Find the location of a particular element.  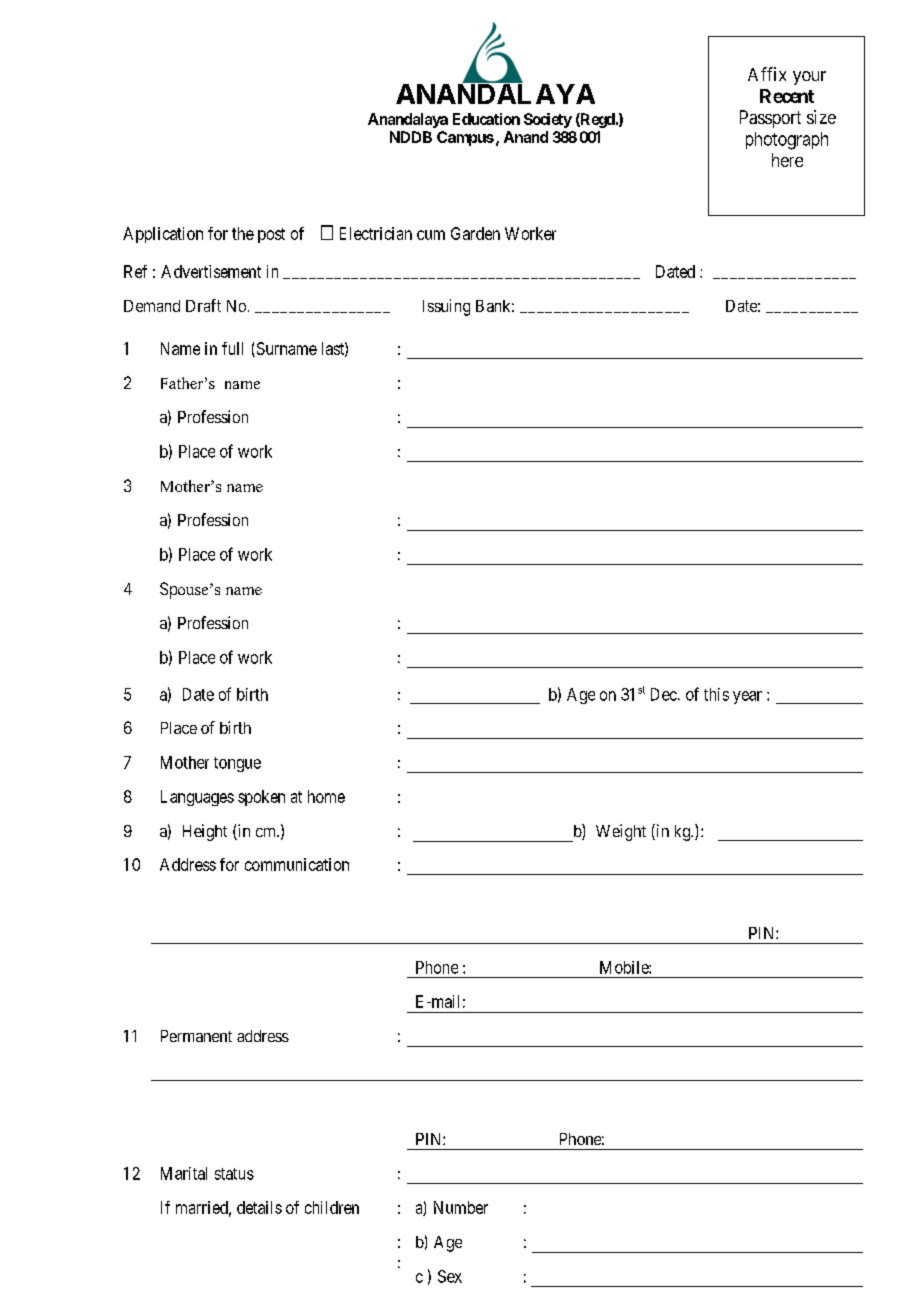

Weight is located at coordinates (621, 832).
